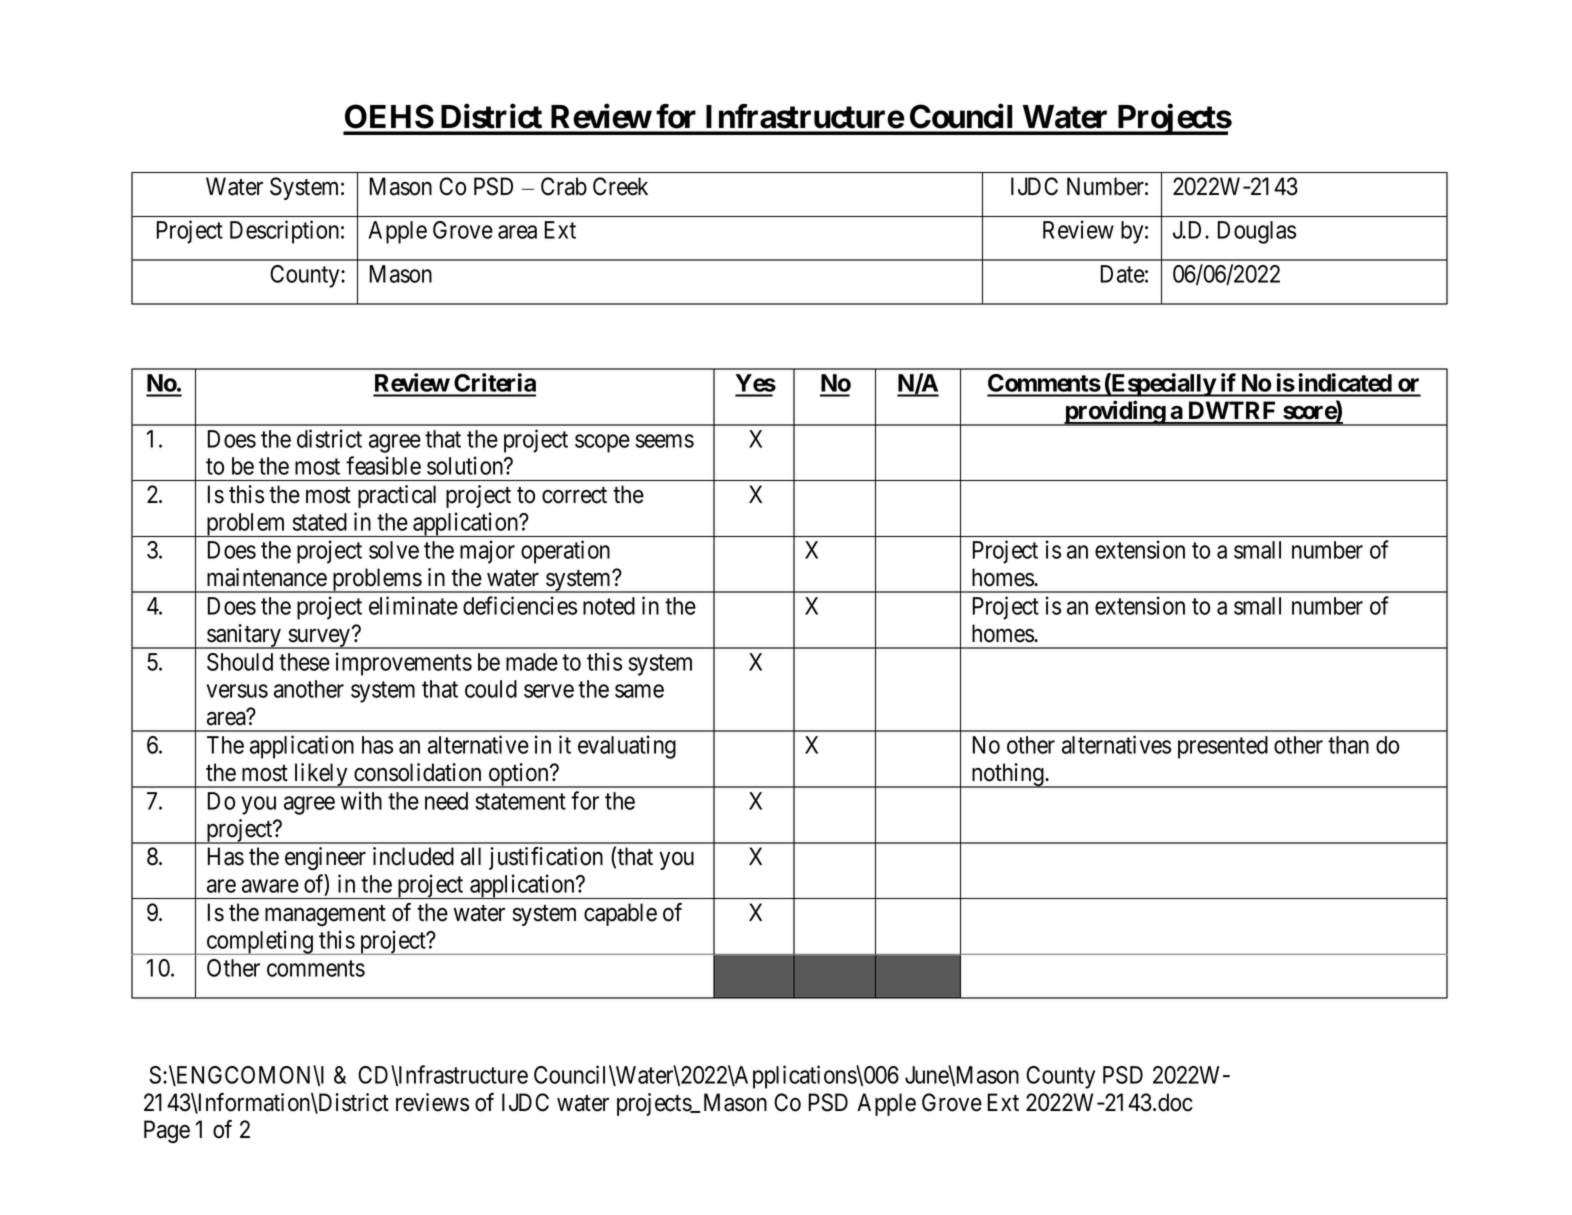  What do you see at coordinates (1223, 747) in the screenshot?
I see `presented` at bounding box center [1223, 747].
